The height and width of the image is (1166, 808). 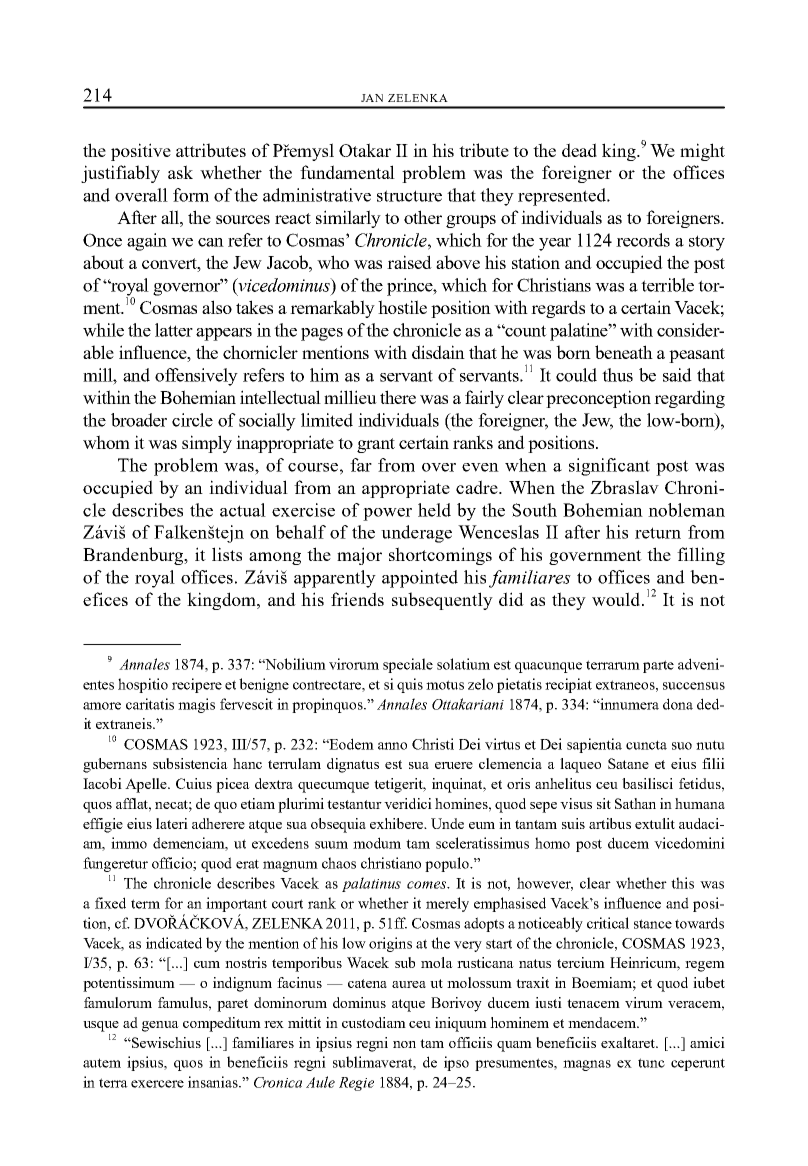 What do you see at coordinates (180, 172) in the image?
I see `ask` at bounding box center [180, 172].
